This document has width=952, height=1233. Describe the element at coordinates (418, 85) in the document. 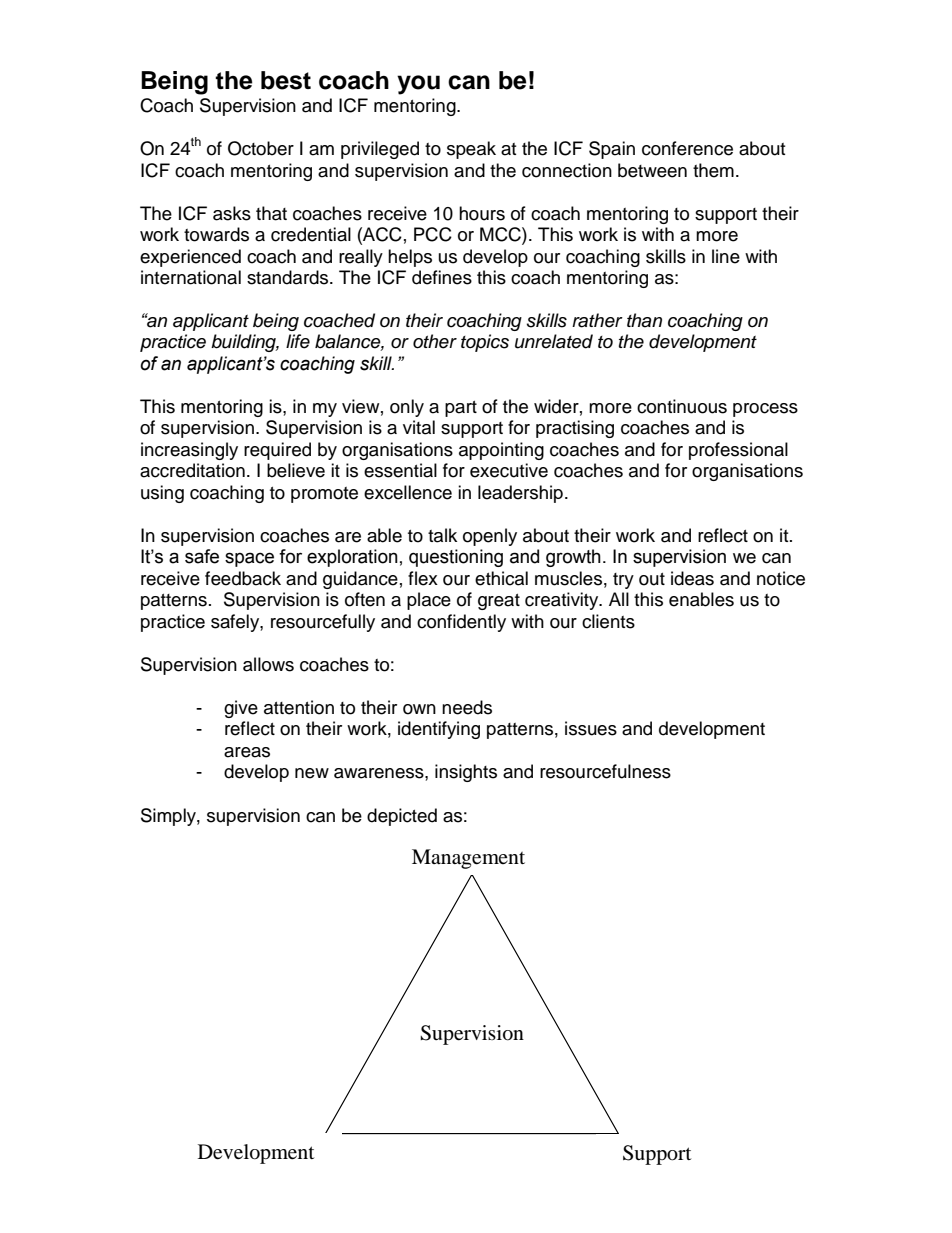

I see `you` at that location.
